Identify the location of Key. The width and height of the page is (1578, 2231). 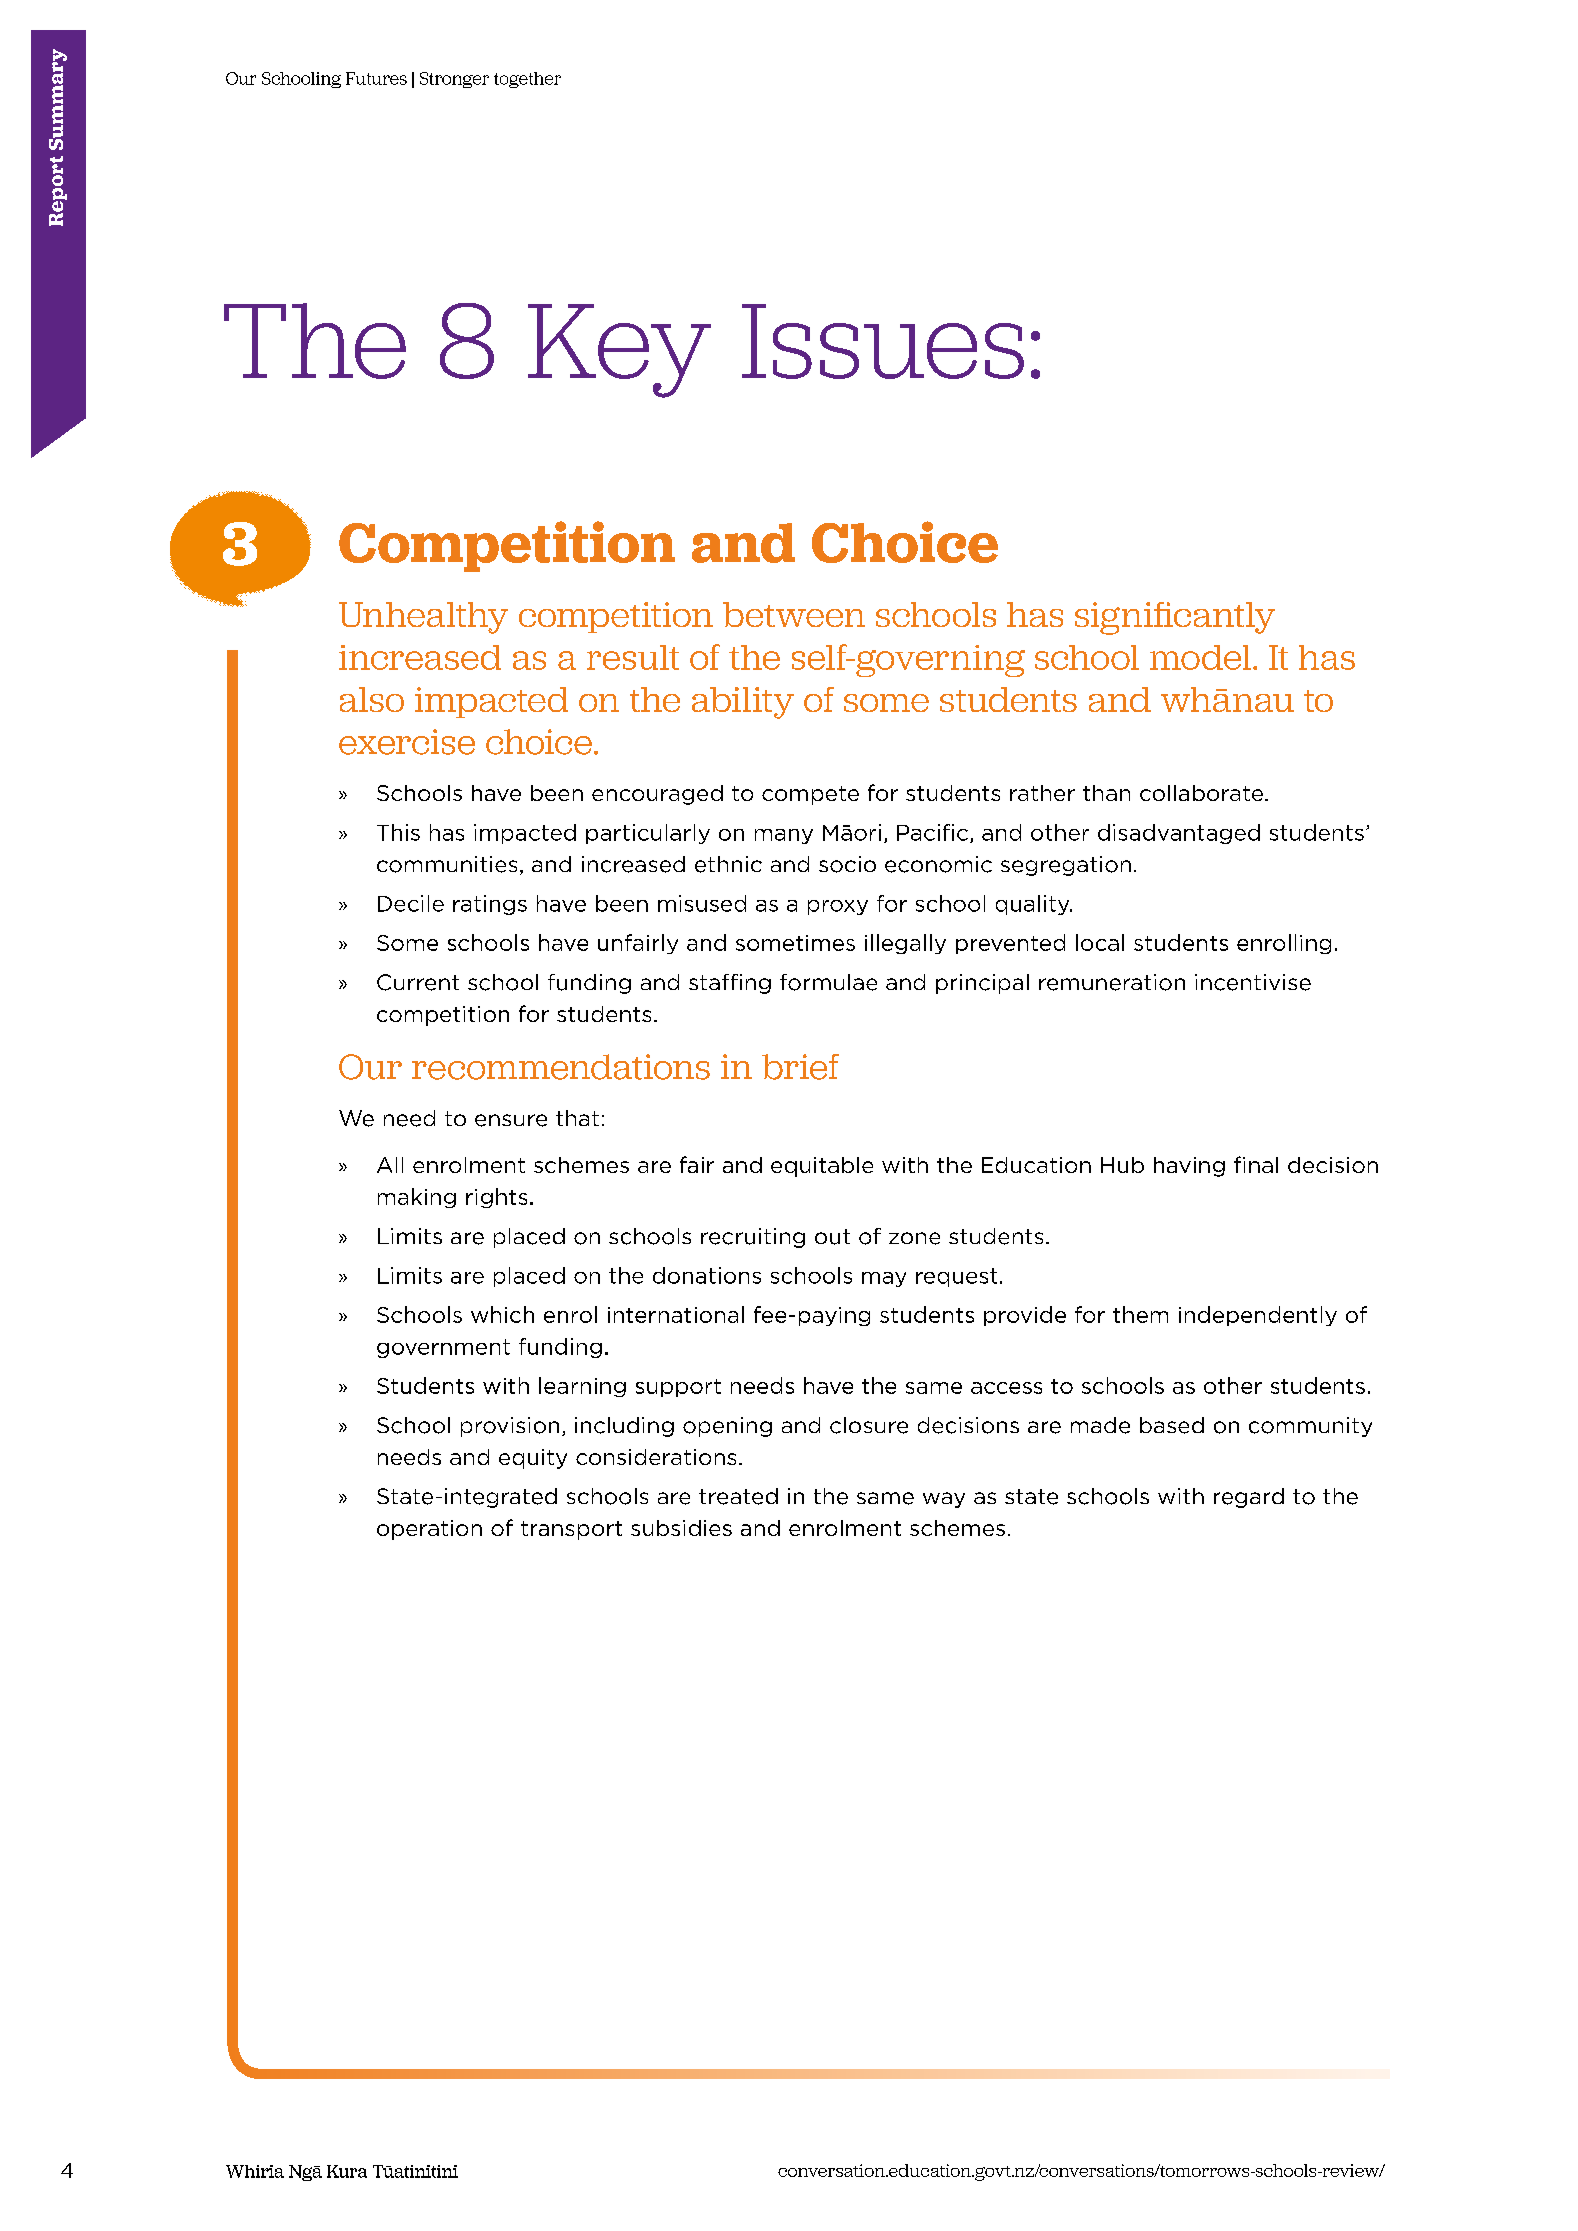
(619, 351).
